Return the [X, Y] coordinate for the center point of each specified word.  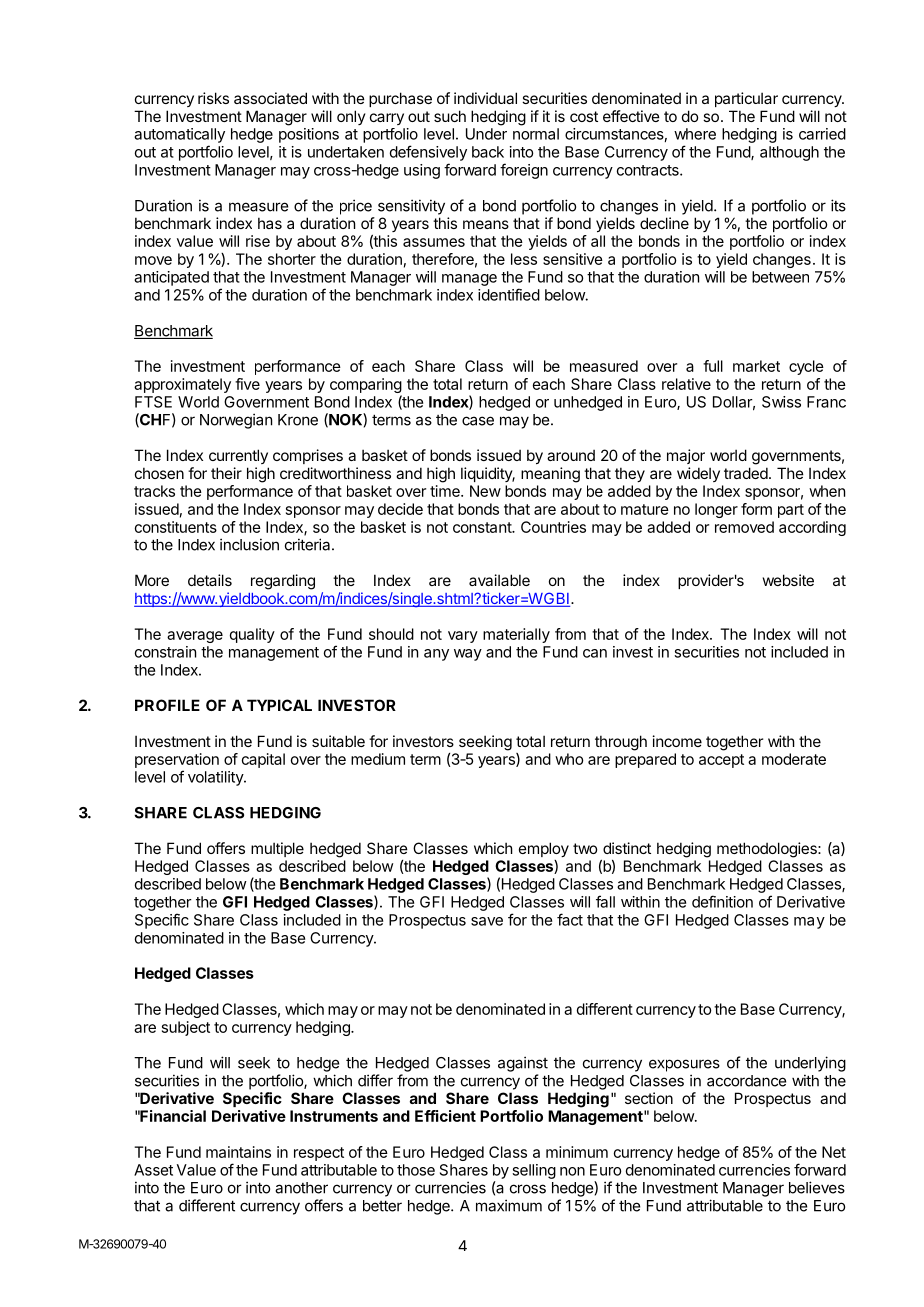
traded [746, 473]
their [226, 473]
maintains [238, 1152]
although [789, 153]
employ [544, 849]
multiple [277, 849]
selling [534, 1171]
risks [213, 98]
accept [721, 761]
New [485, 491]
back [488, 152]
